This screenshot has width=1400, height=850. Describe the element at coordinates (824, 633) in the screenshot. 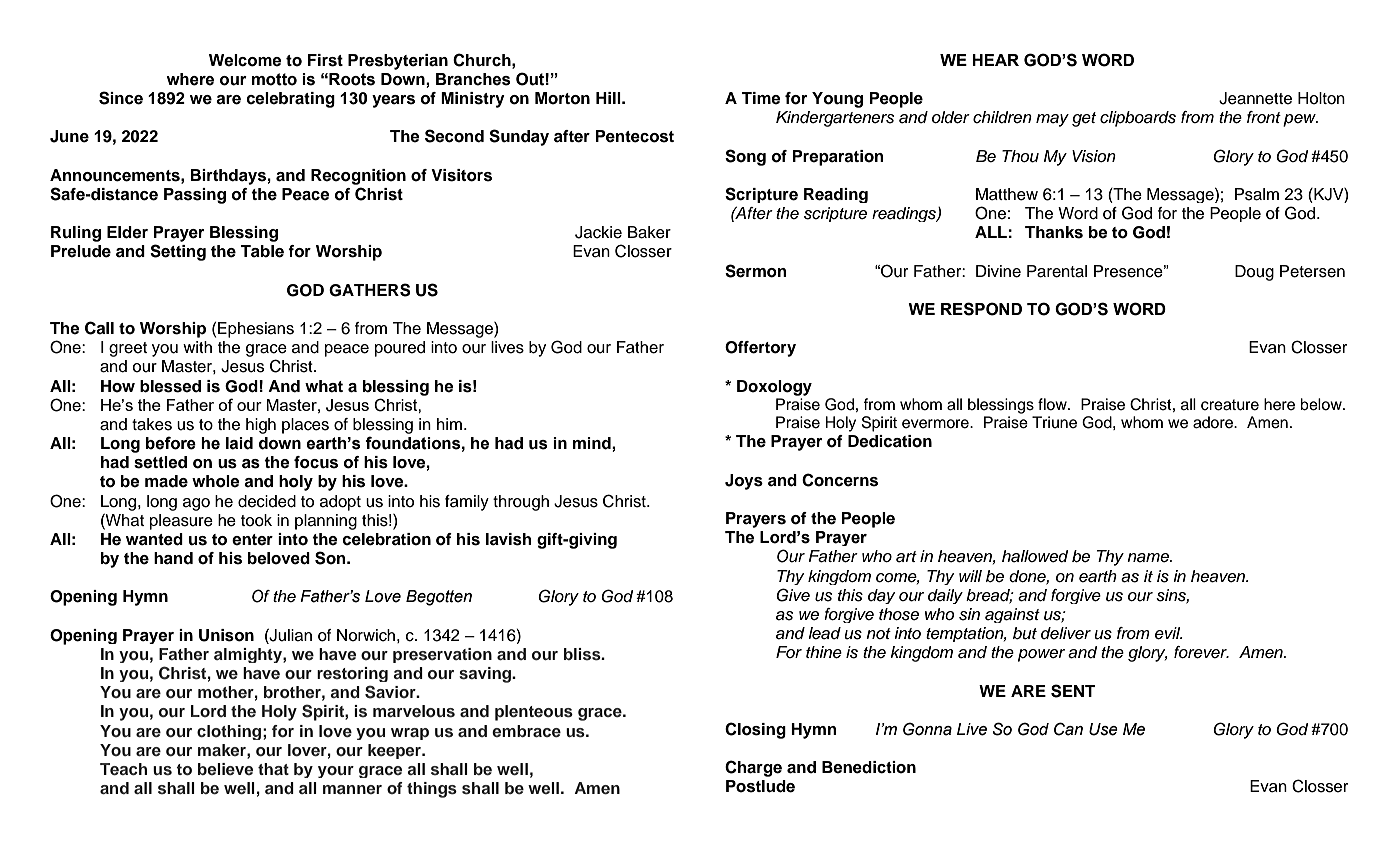

I see `lead` at that location.
